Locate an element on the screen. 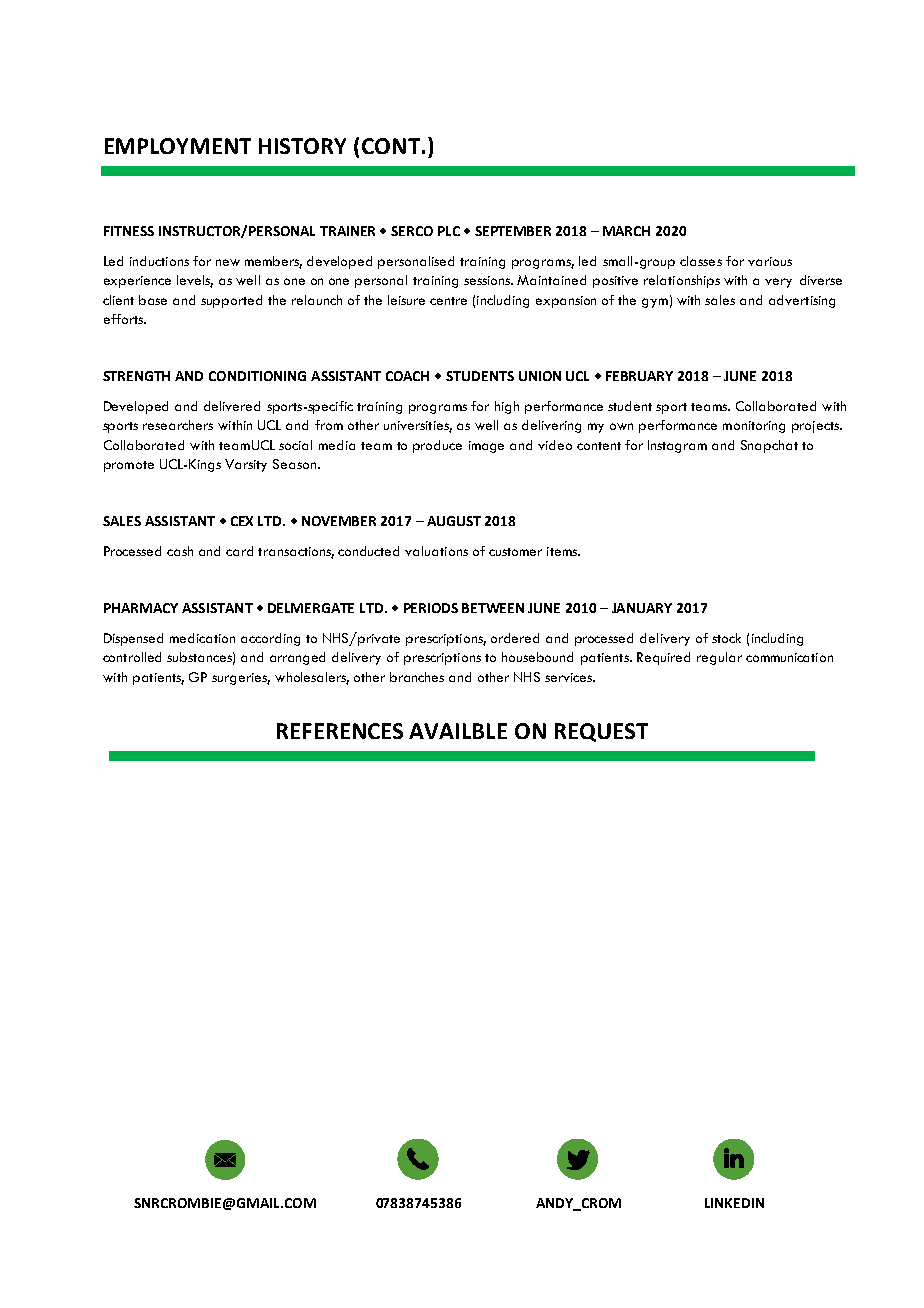 This screenshot has width=924, height=1308. AVAILBLE is located at coordinates (458, 731).
